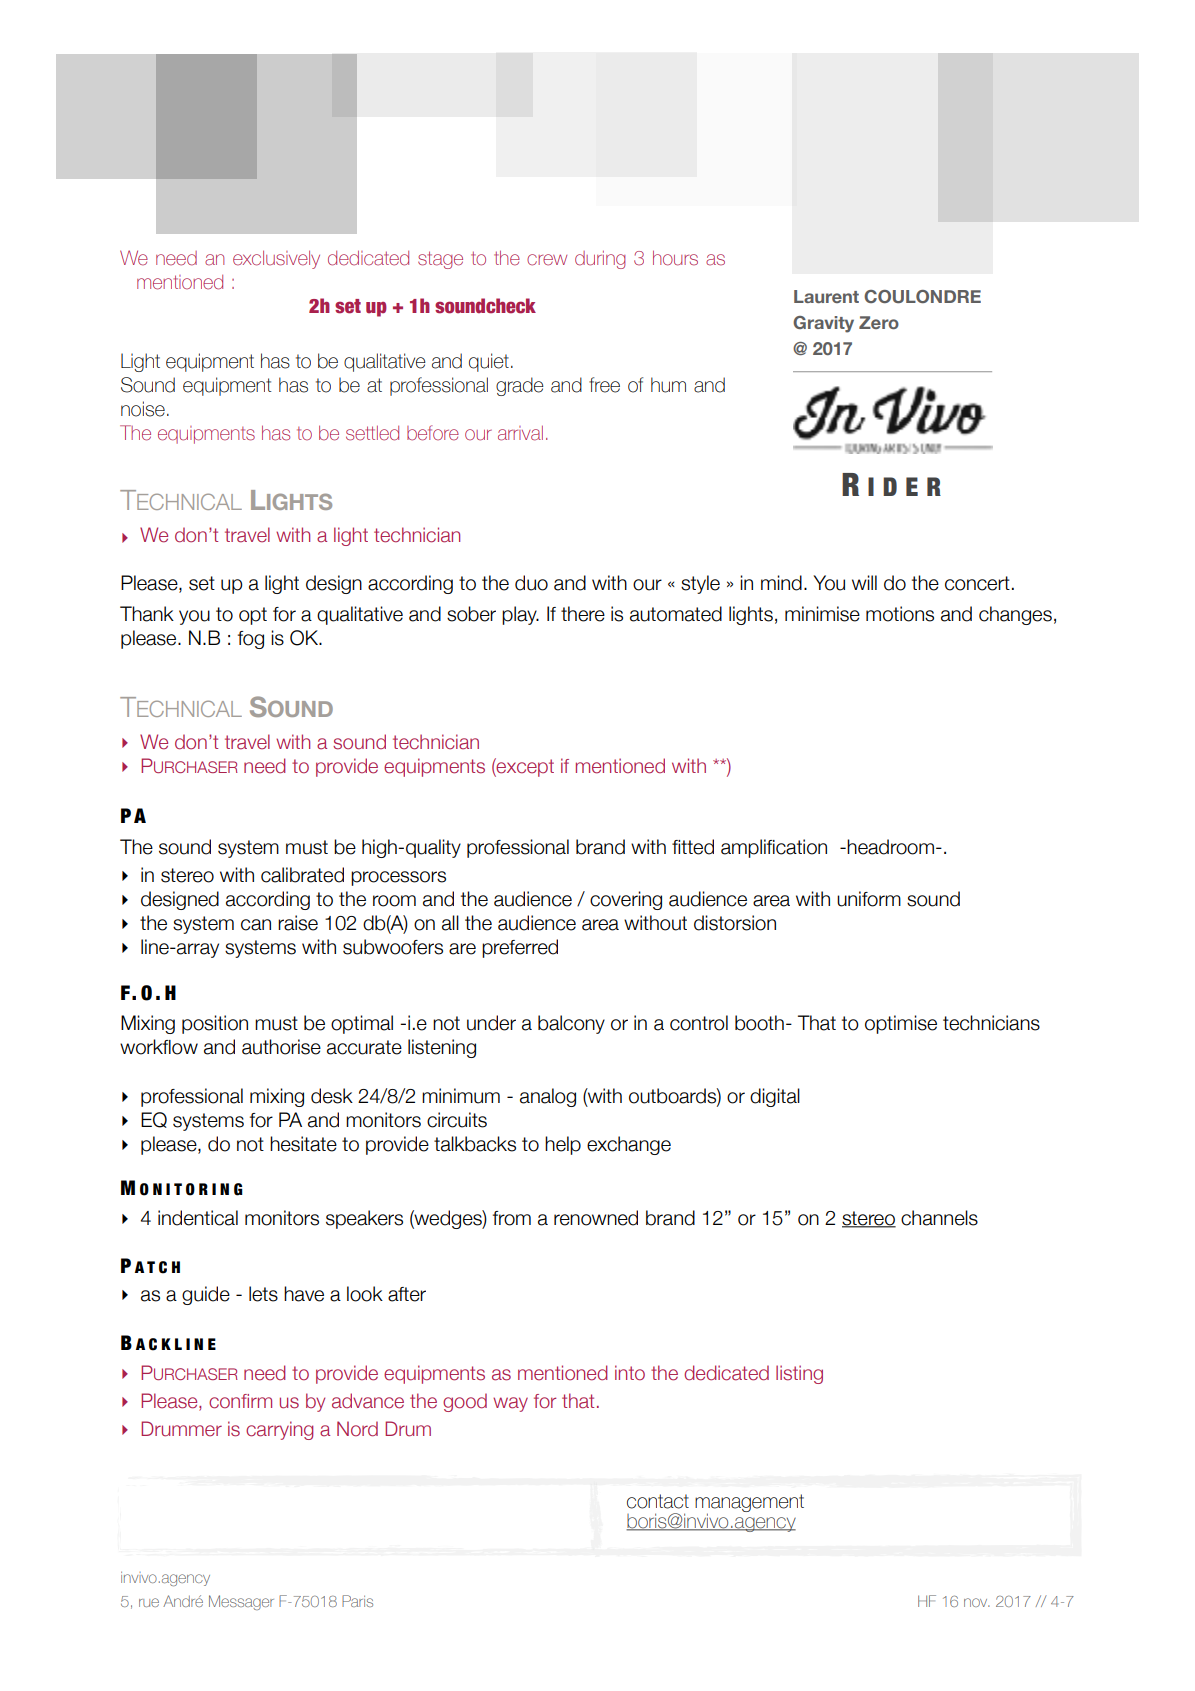  I want to click on Zero, so click(879, 322).
